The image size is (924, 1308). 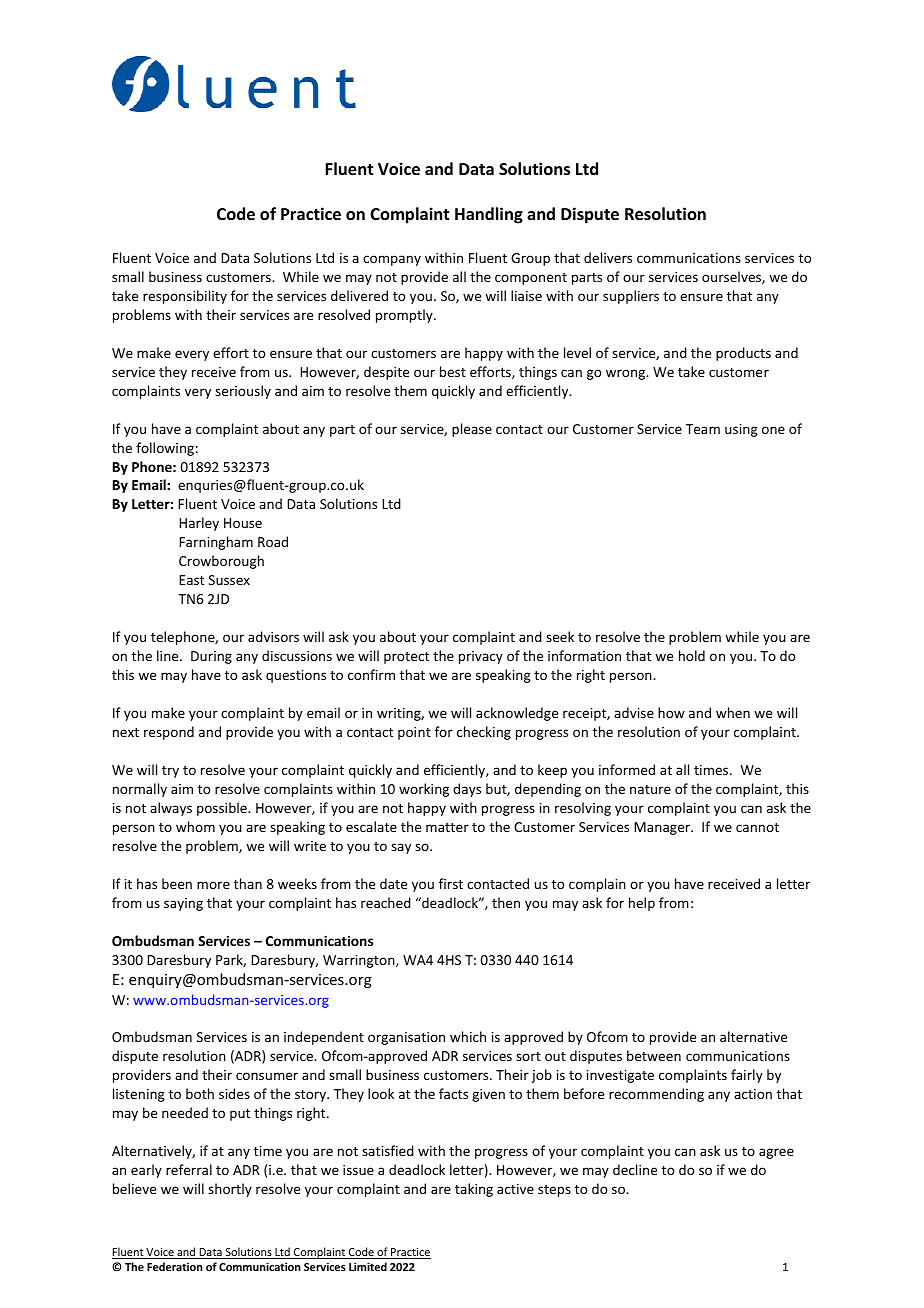 I want to click on taking, so click(x=474, y=1190).
